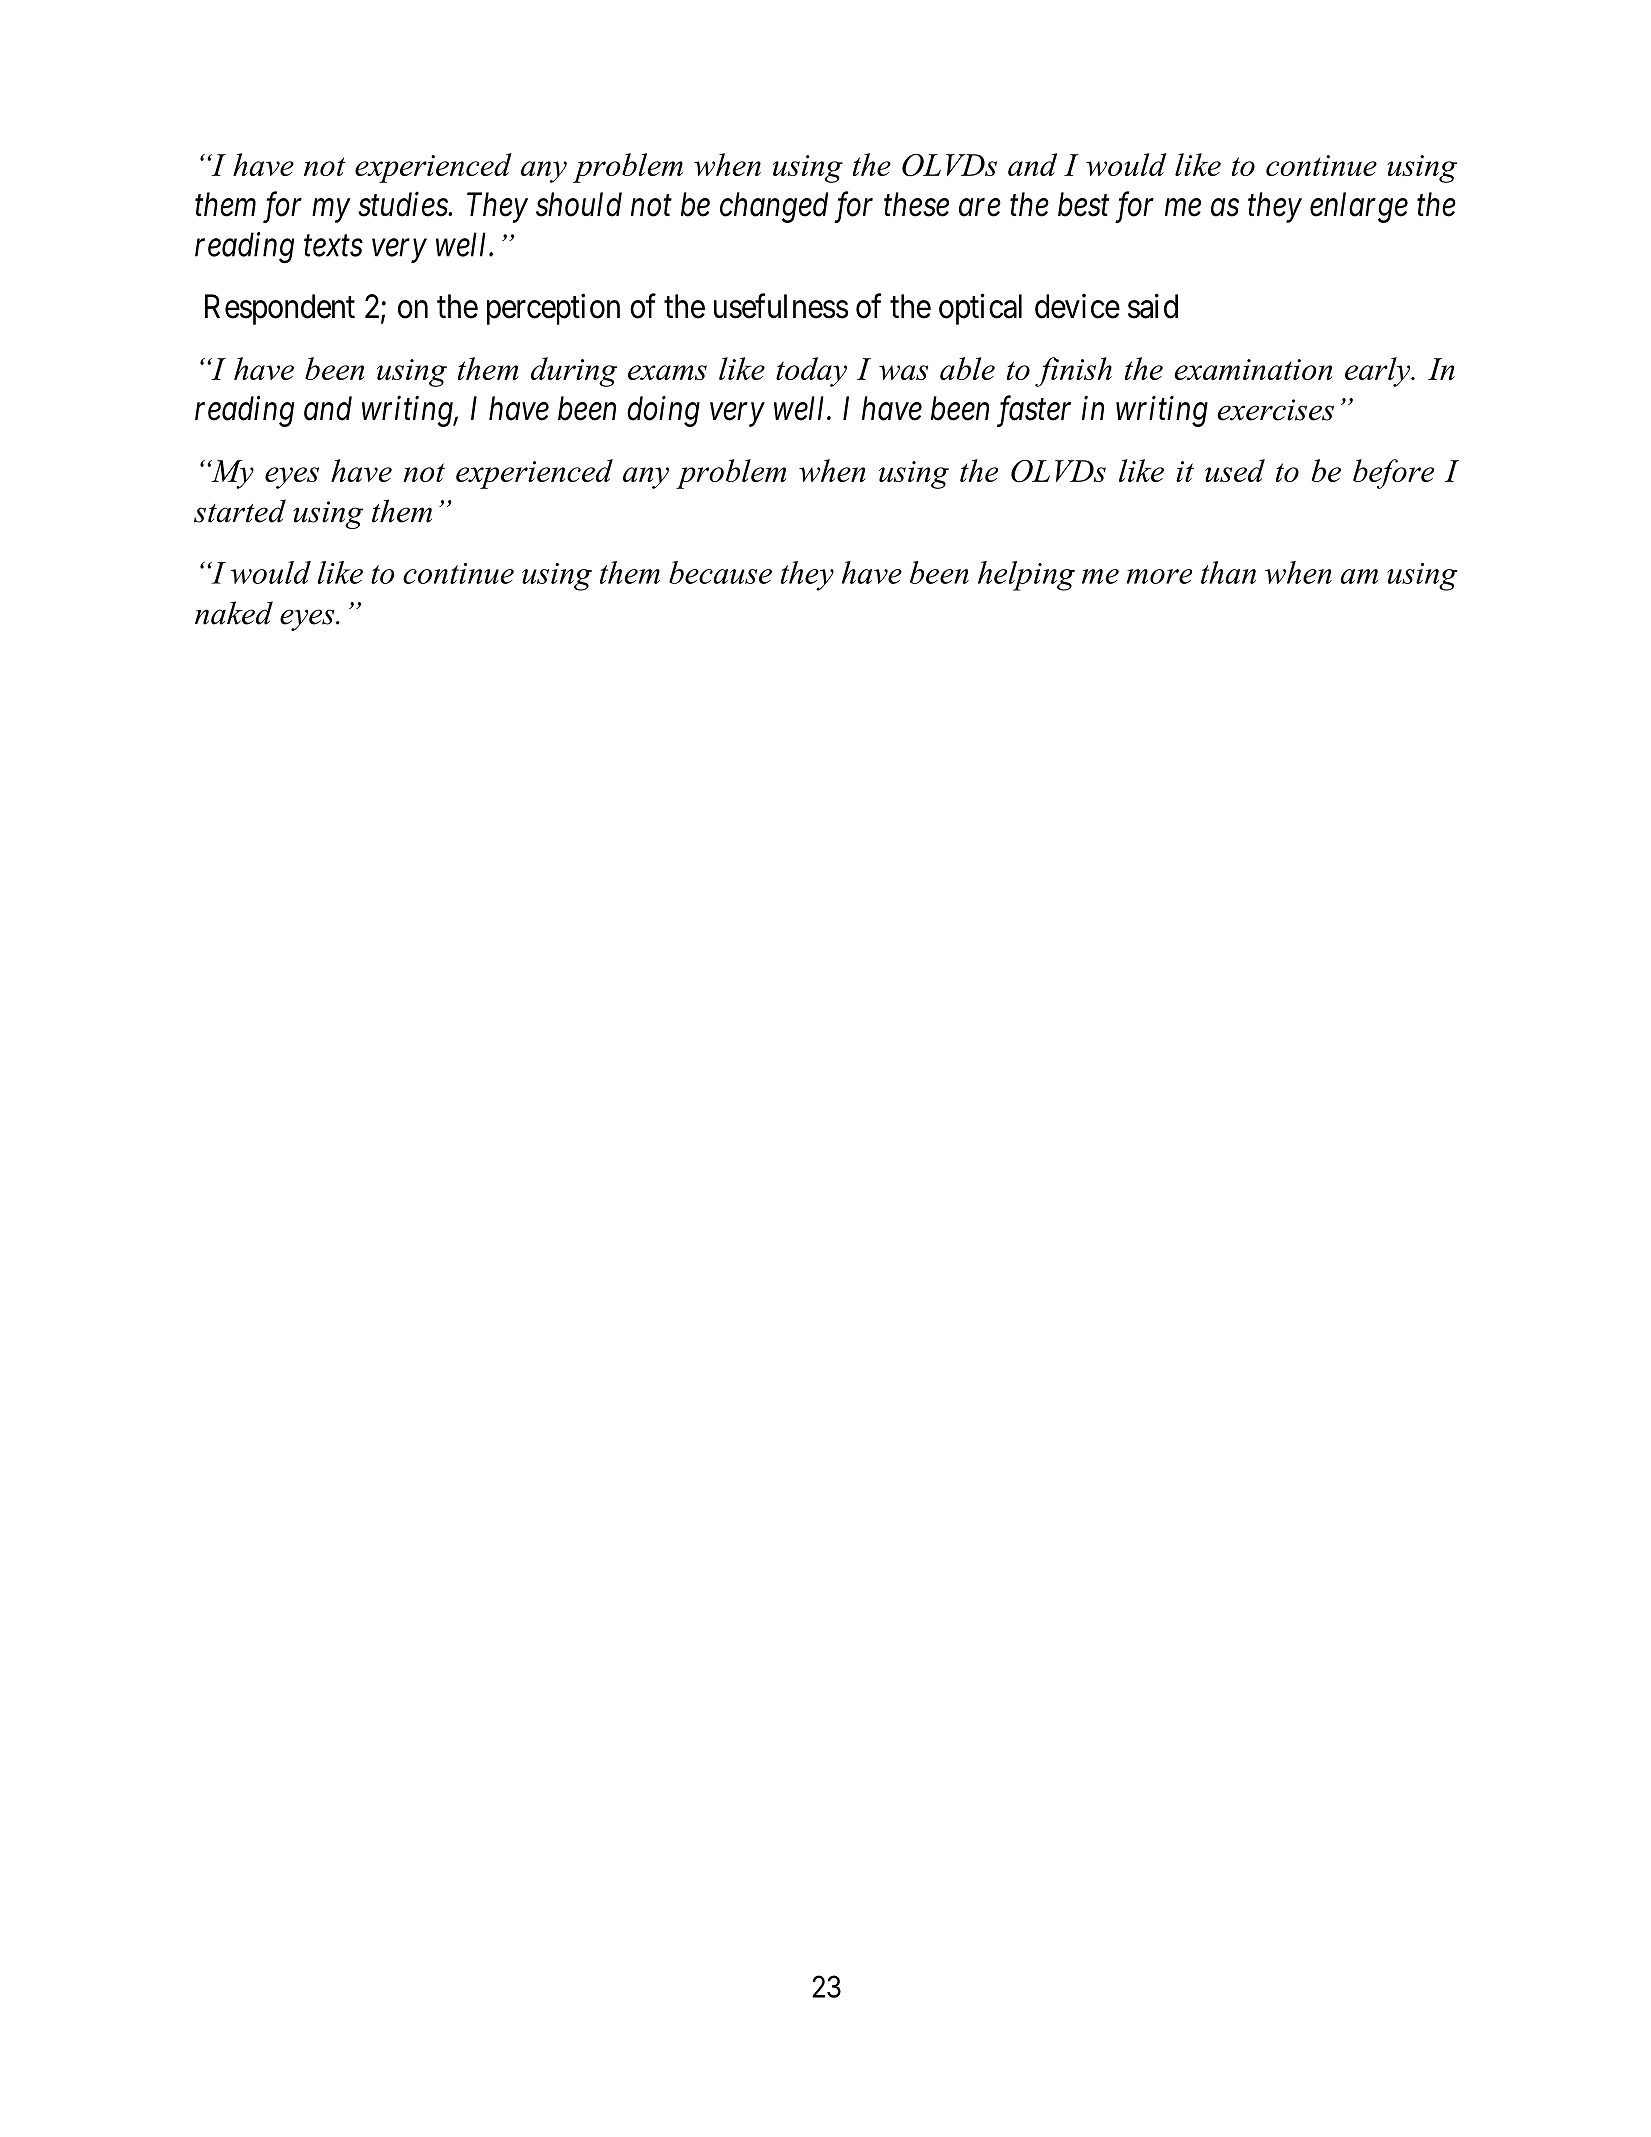 The width and height of the image is (1651, 2137). I want to click on doing, so click(663, 411).
